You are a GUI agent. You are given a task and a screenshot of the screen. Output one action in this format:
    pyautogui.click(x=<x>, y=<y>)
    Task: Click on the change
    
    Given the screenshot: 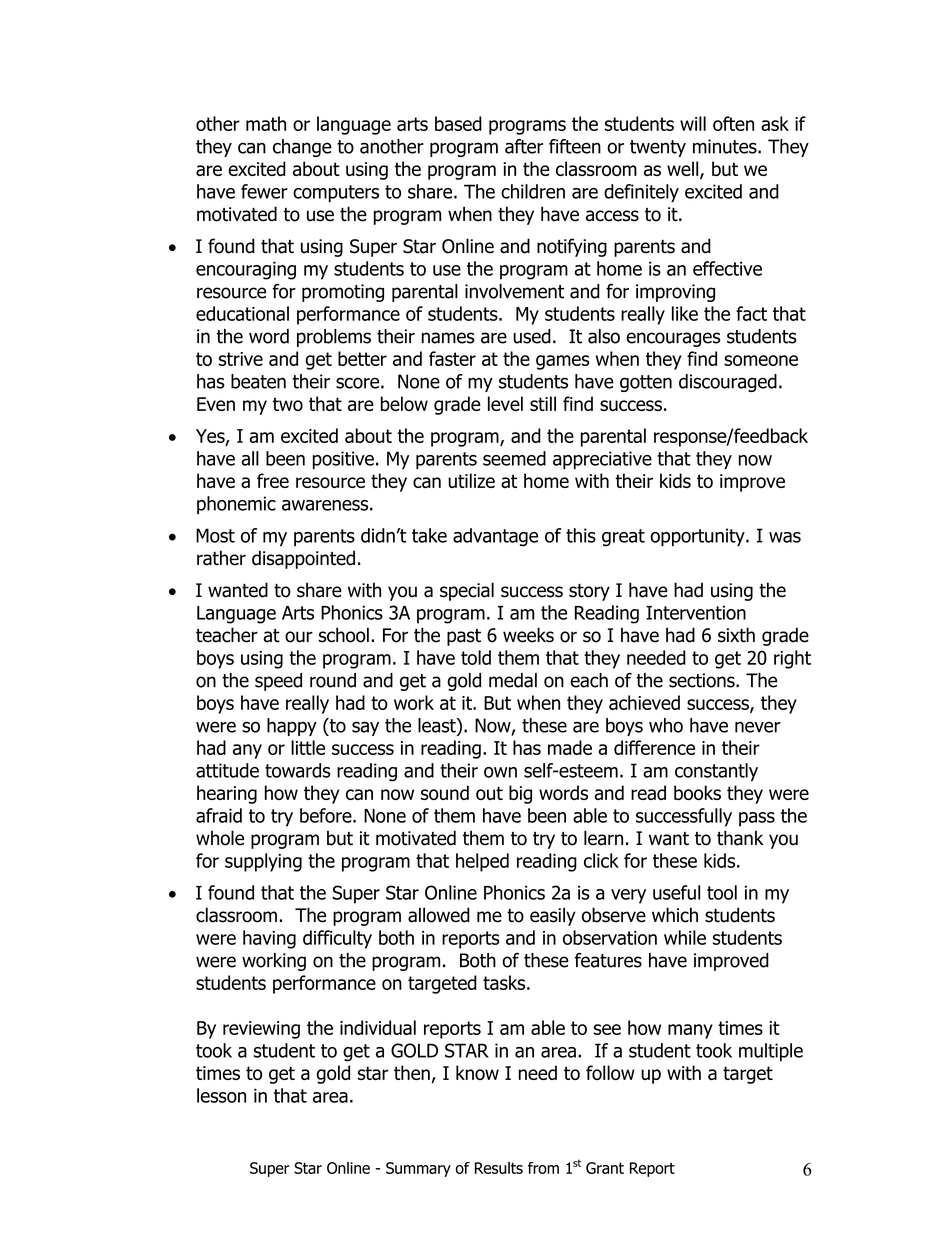 What is the action you would take?
    pyautogui.click(x=302, y=148)
